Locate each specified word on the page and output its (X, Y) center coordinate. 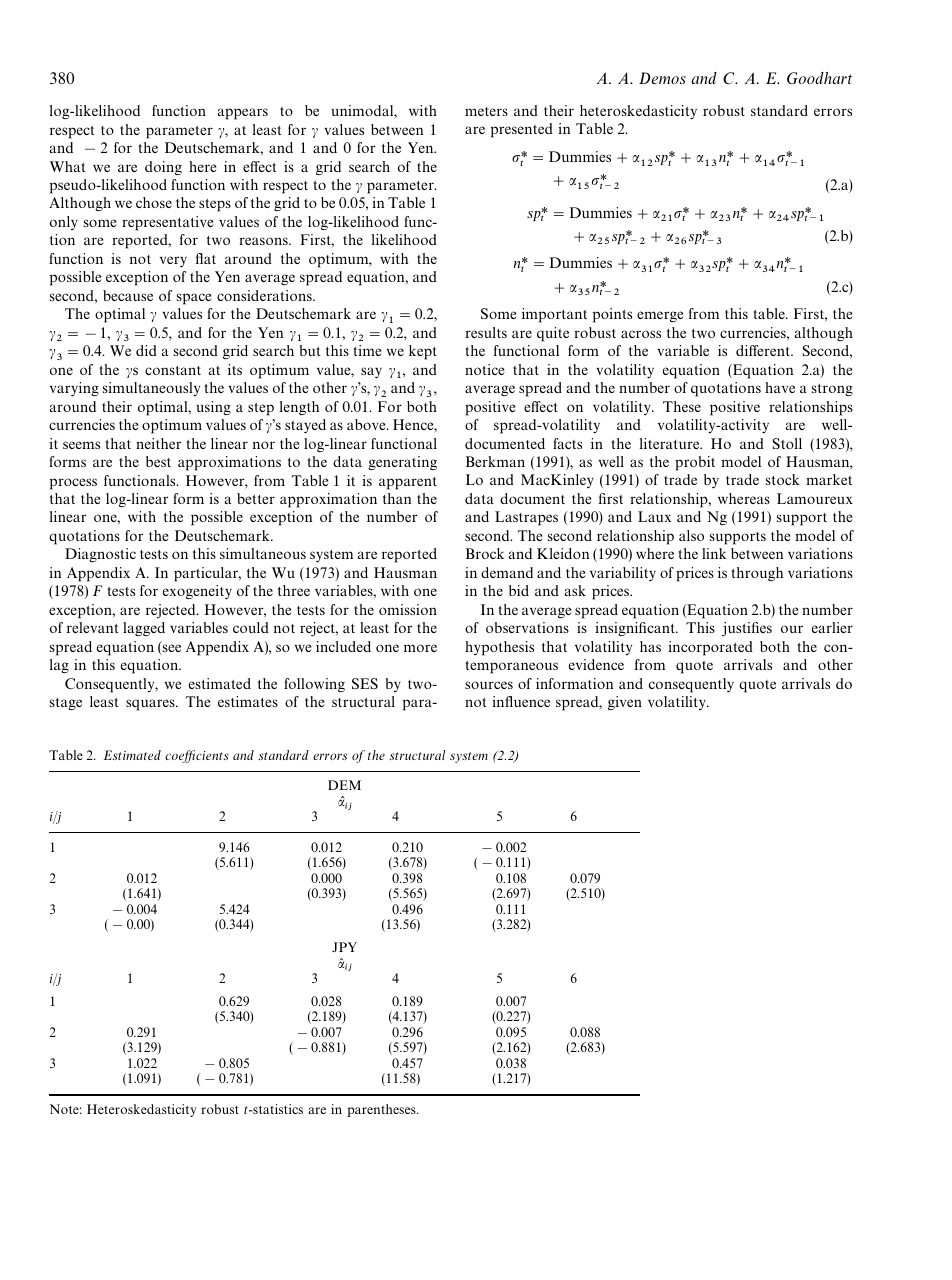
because (128, 295)
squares (151, 705)
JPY (344, 947)
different (764, 350)
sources (489, 685)
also (691, 535)
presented (522, 130)
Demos (662, 78)
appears (242, 114)
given (625, 703)
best (158, 461)
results (486, 332)
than (397, 498)
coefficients (197, 756)
